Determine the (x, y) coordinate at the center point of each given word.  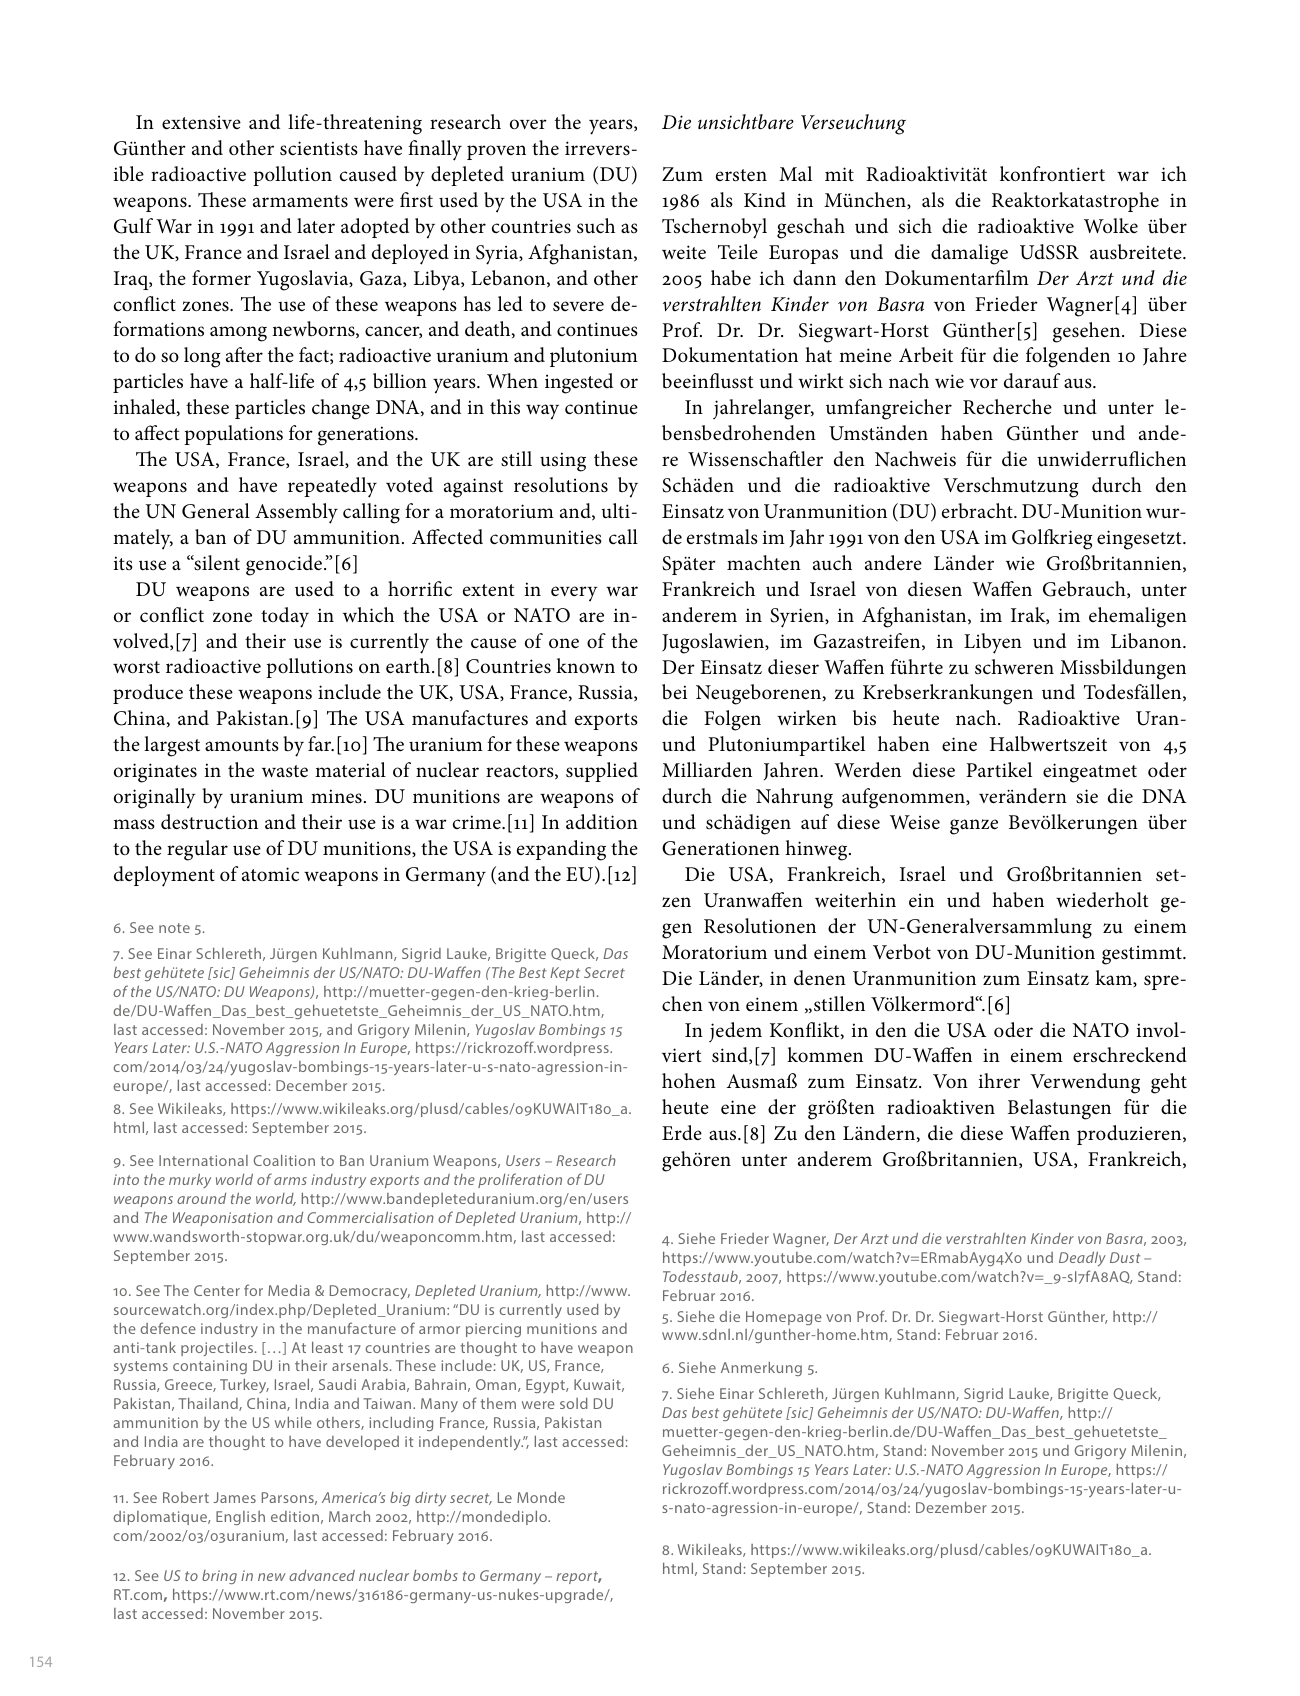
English (240, 1518)
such (596, 226)
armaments (300, 201)
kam (1114, 977)
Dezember (951, 1507)
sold (574, 1403)
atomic (270, 874)
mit (839, 174)
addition (602, 822)
